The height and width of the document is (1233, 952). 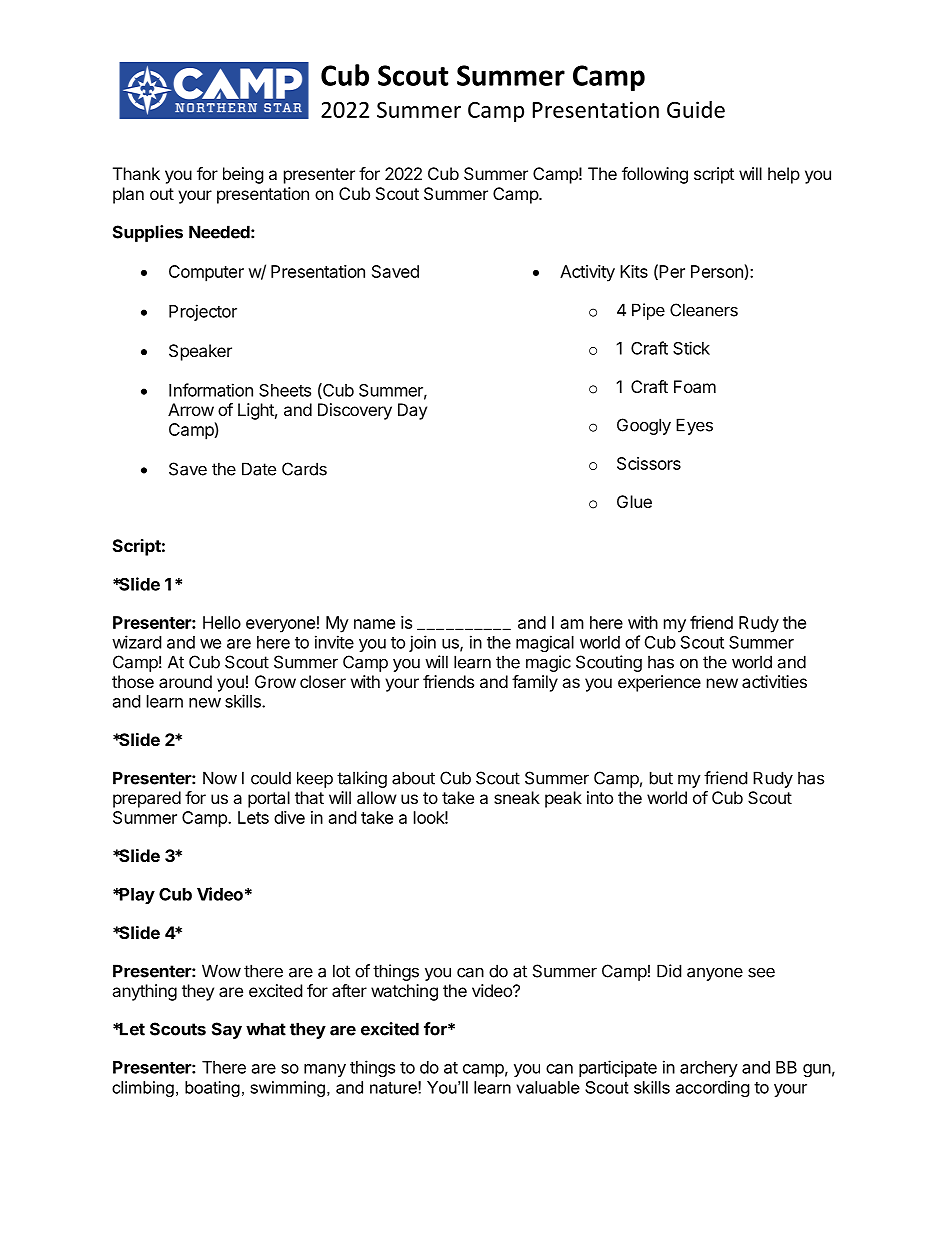 What do you see at coordinates (696, 109) in the document?
I see `Guide` at bounding box center [696, 109].
